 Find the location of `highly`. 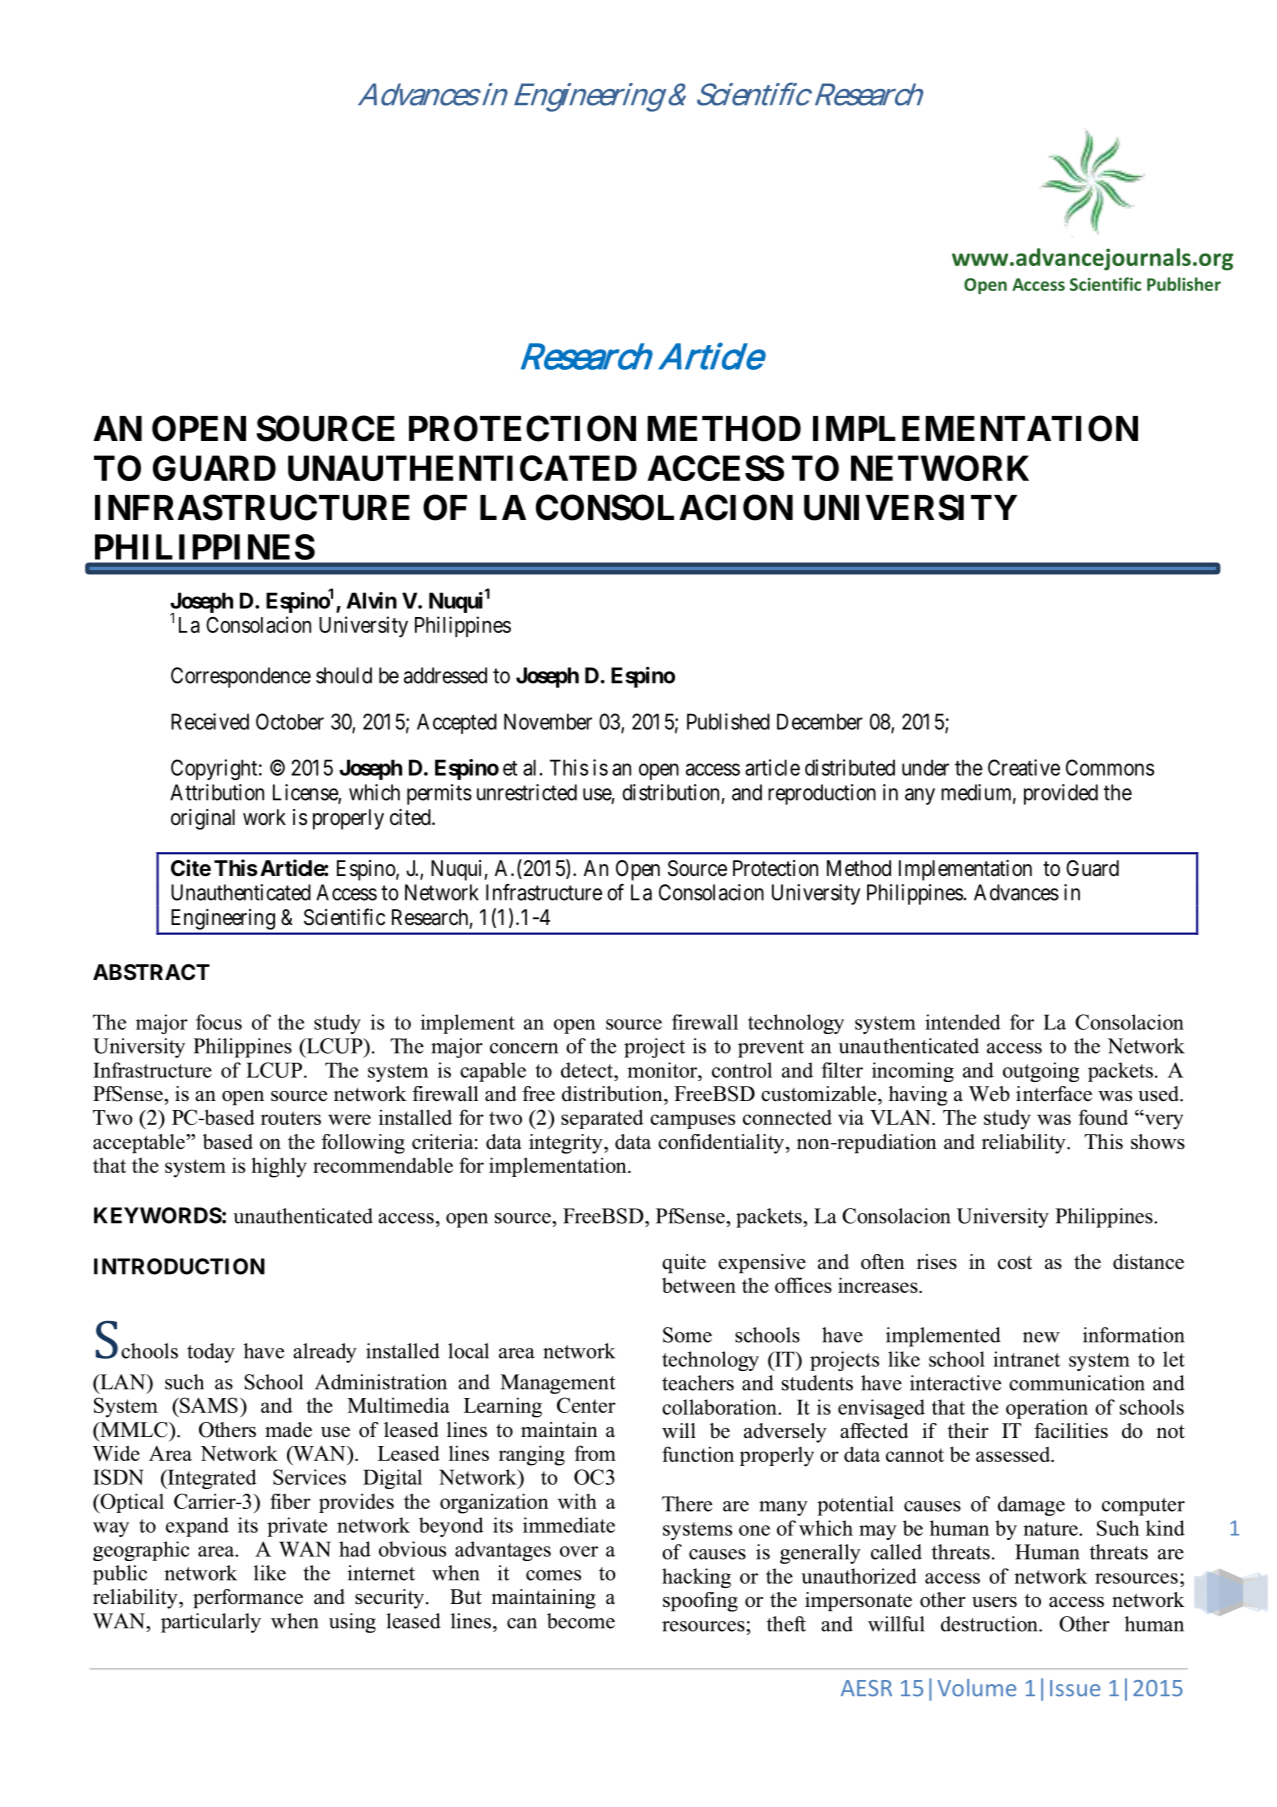

highly is located at coordinates (279, 1167).
